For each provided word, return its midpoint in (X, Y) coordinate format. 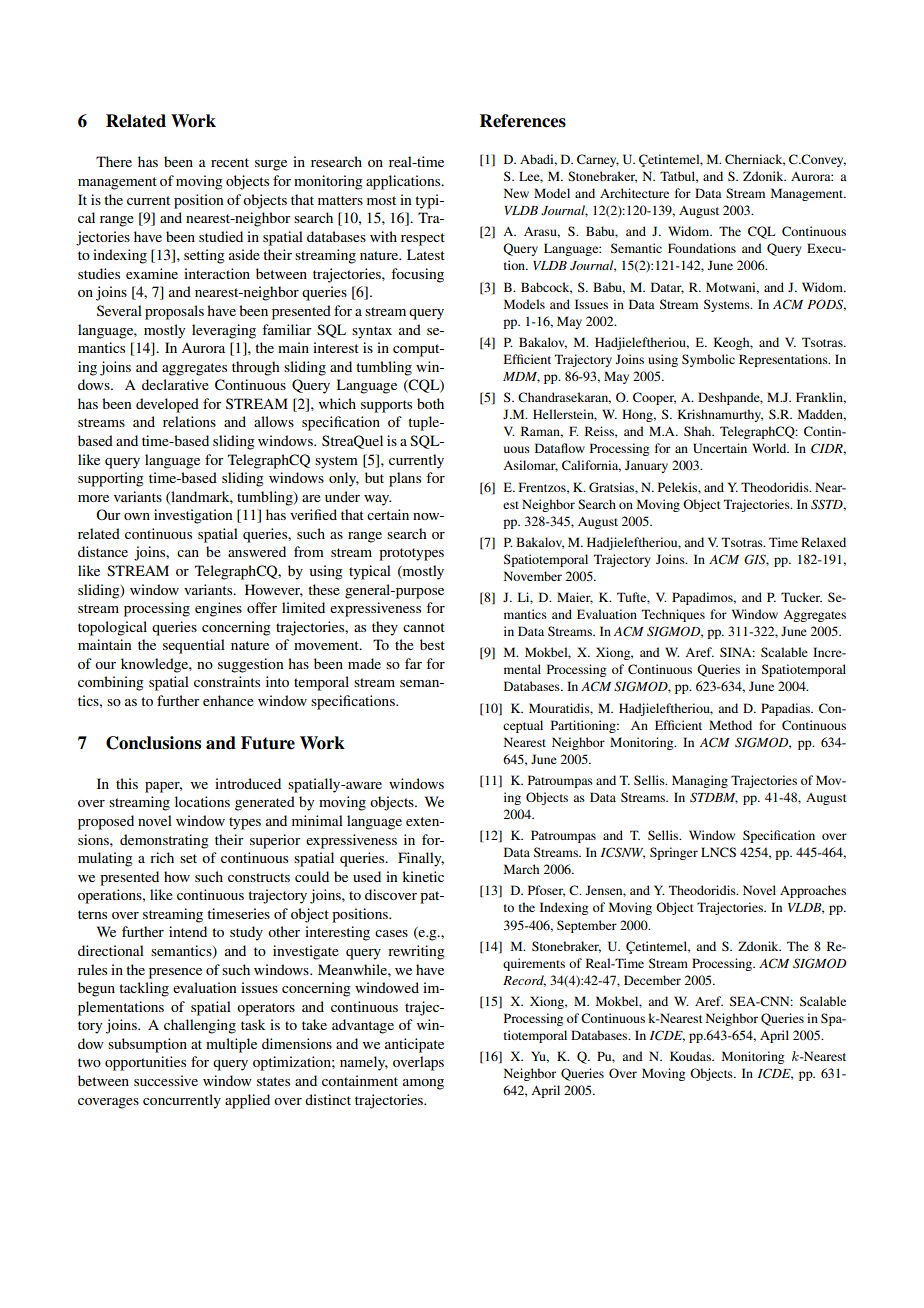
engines (218, 609)
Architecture (634, 193)
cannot (424, 627)
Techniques (673, 615)
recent (230, 162)
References (523, 121)
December (652, 980)
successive (166, 1080)
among (423, 1084)
